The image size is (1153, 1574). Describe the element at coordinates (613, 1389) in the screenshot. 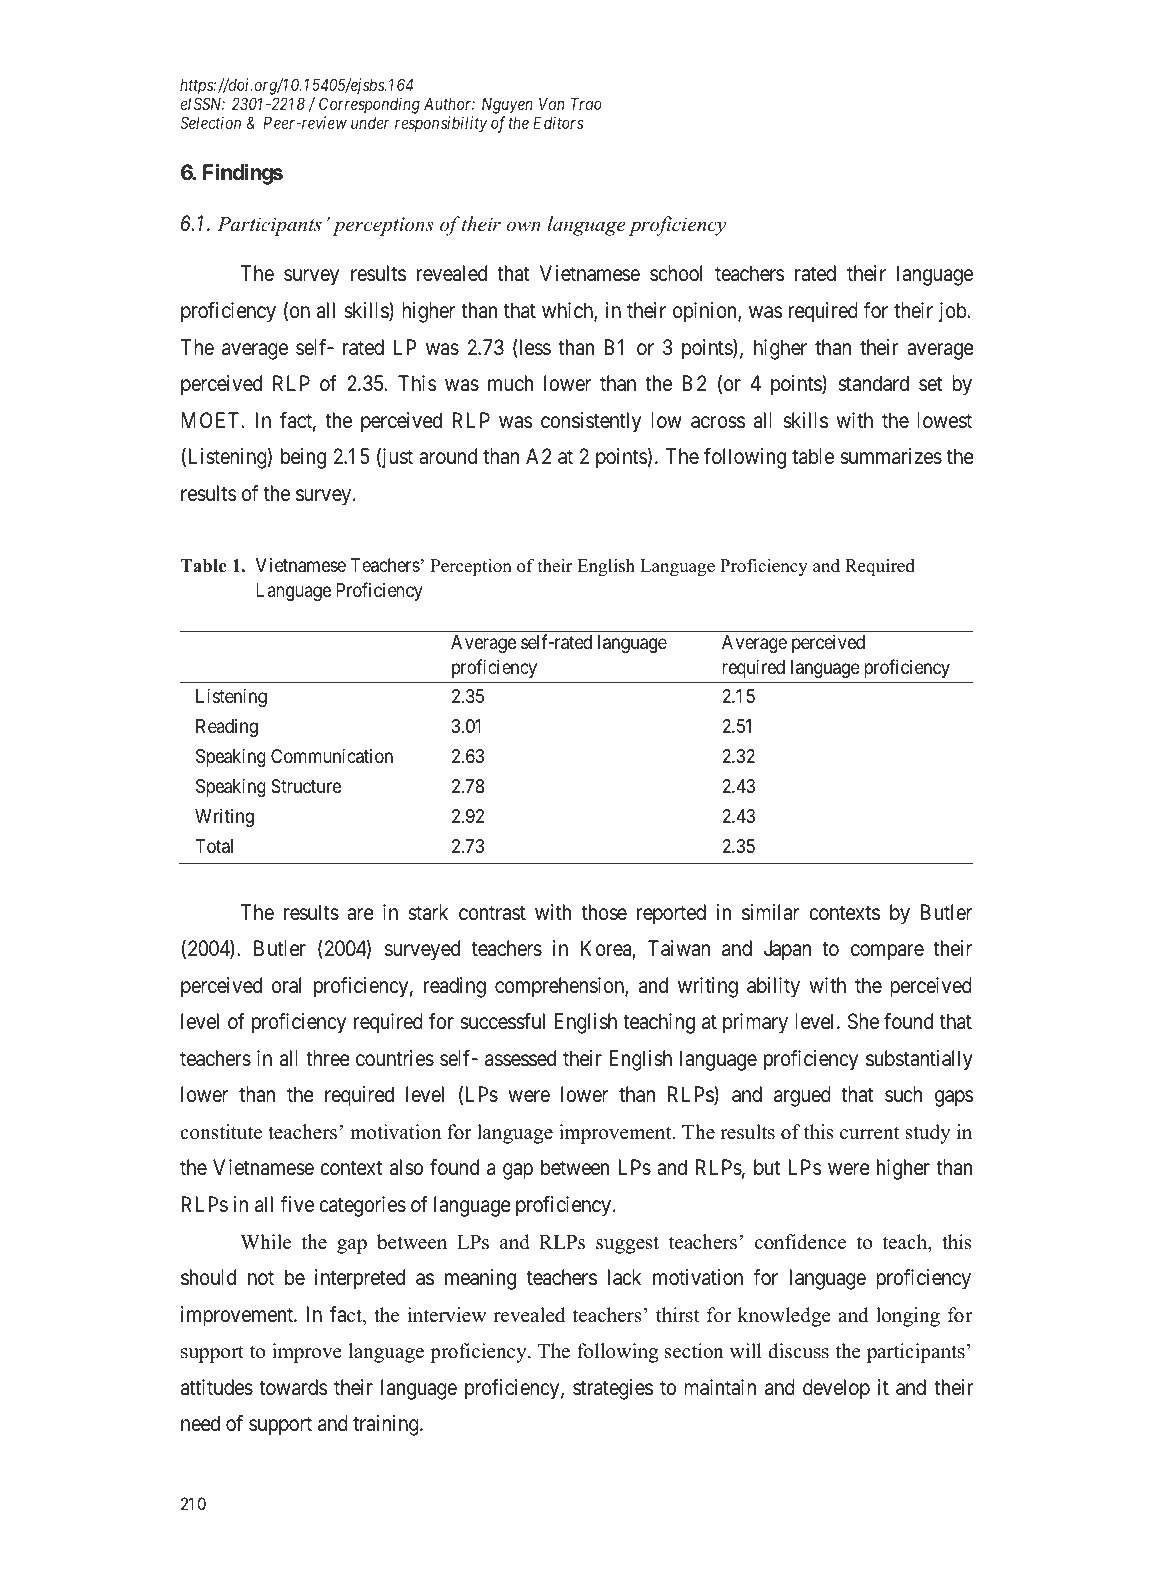

I see `strategies` at that location.
